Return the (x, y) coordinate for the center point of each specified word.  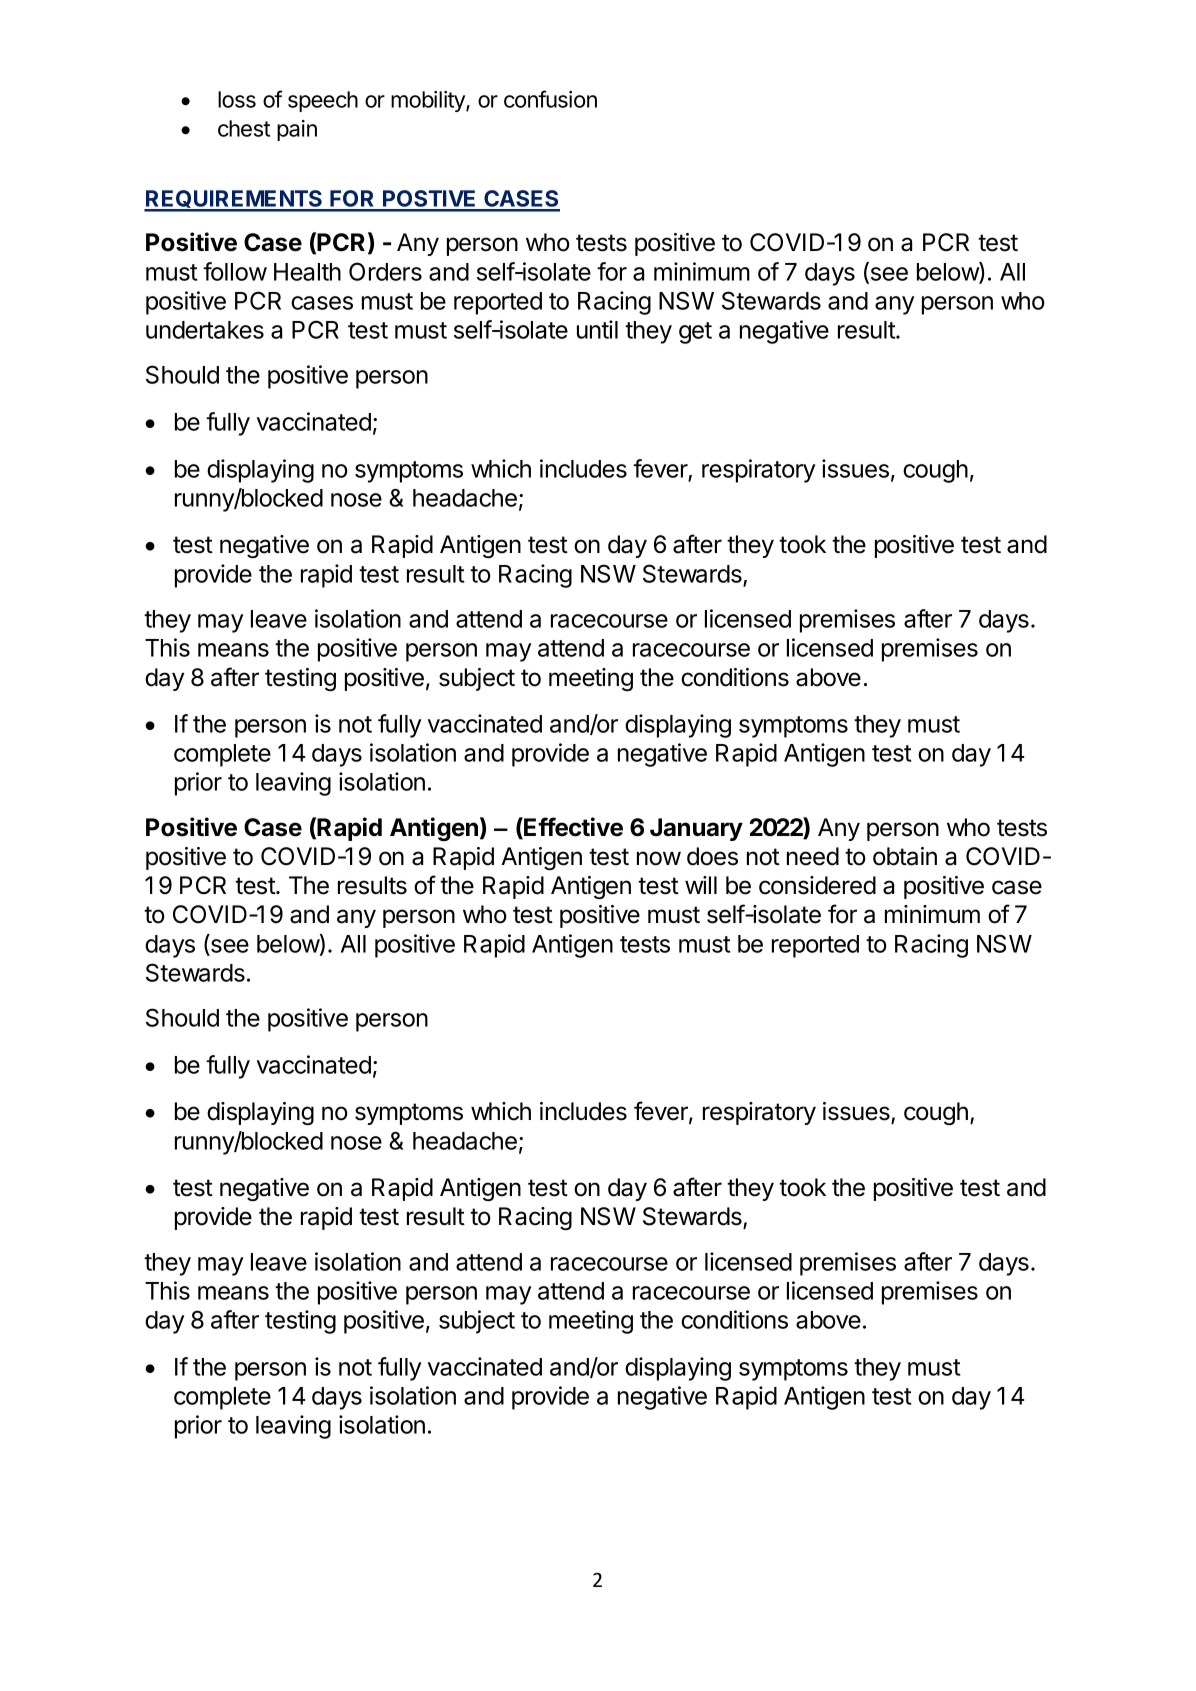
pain (297, 130)
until (597, 329)
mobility (429, 101)
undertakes (205, 330)
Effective (572, 828)
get (695, 333)
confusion (550, 99)
